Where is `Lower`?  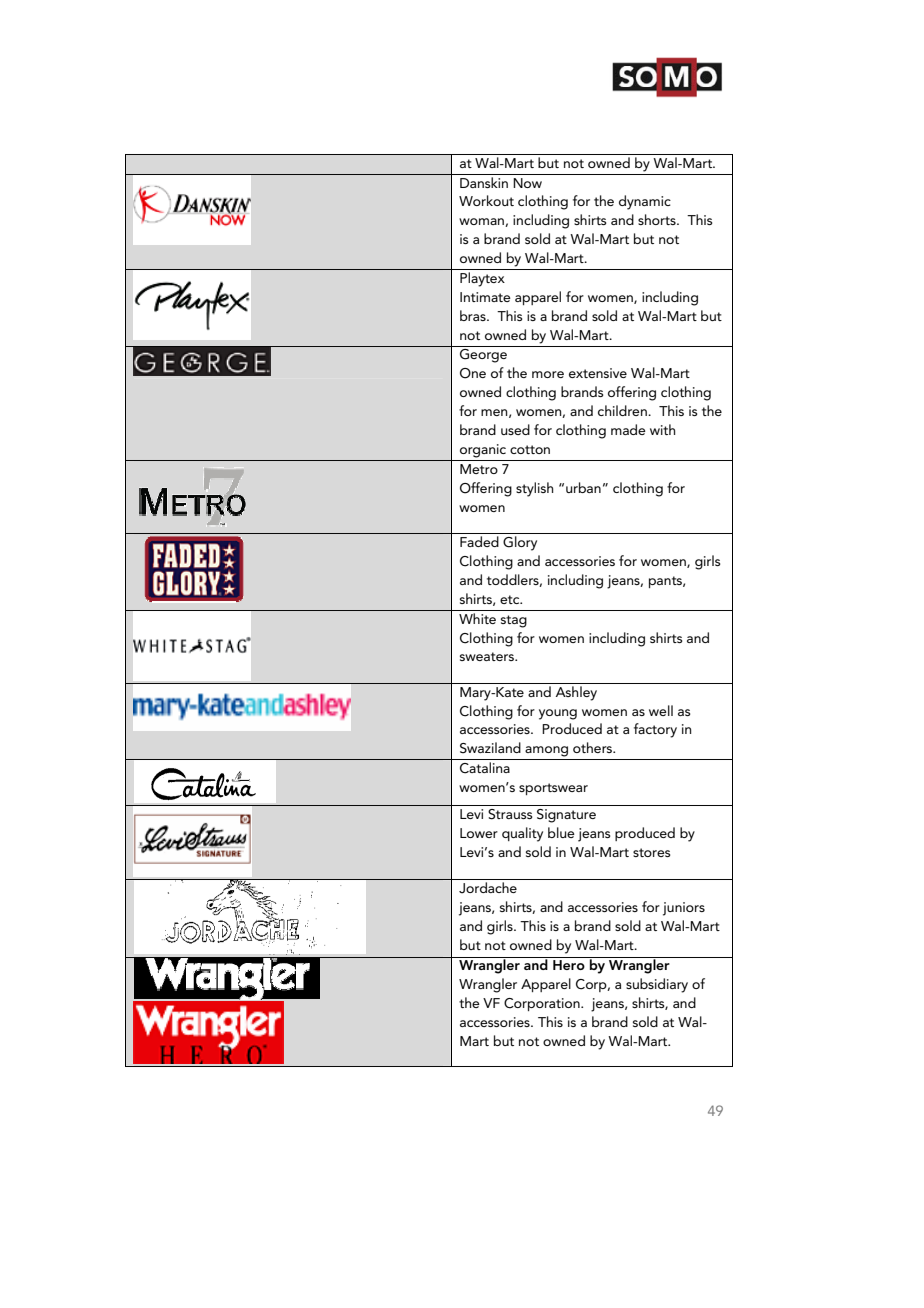 Lower is located at coordinates (479, 833).
